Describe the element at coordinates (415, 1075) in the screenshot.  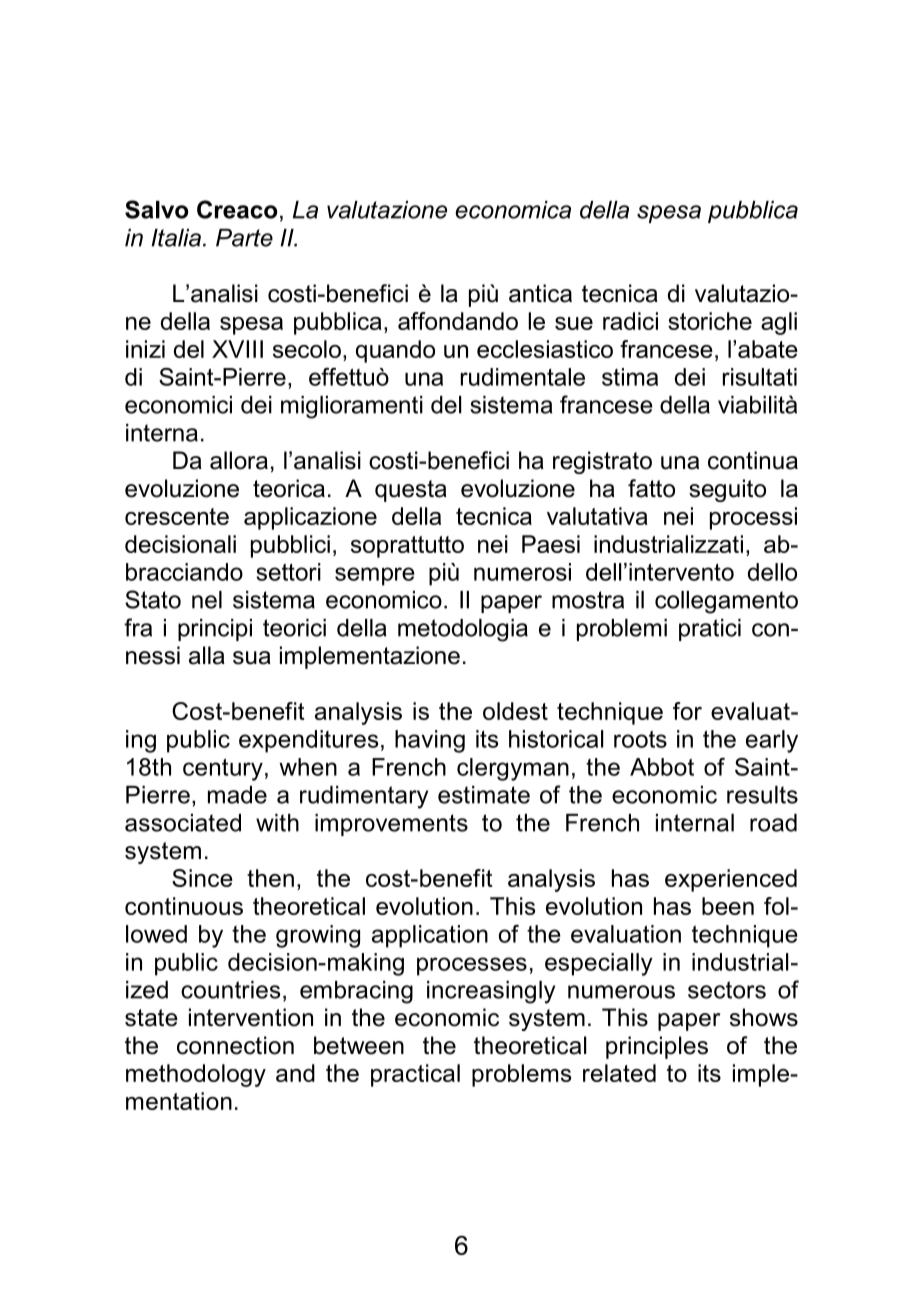
I see `practical` at that location.
